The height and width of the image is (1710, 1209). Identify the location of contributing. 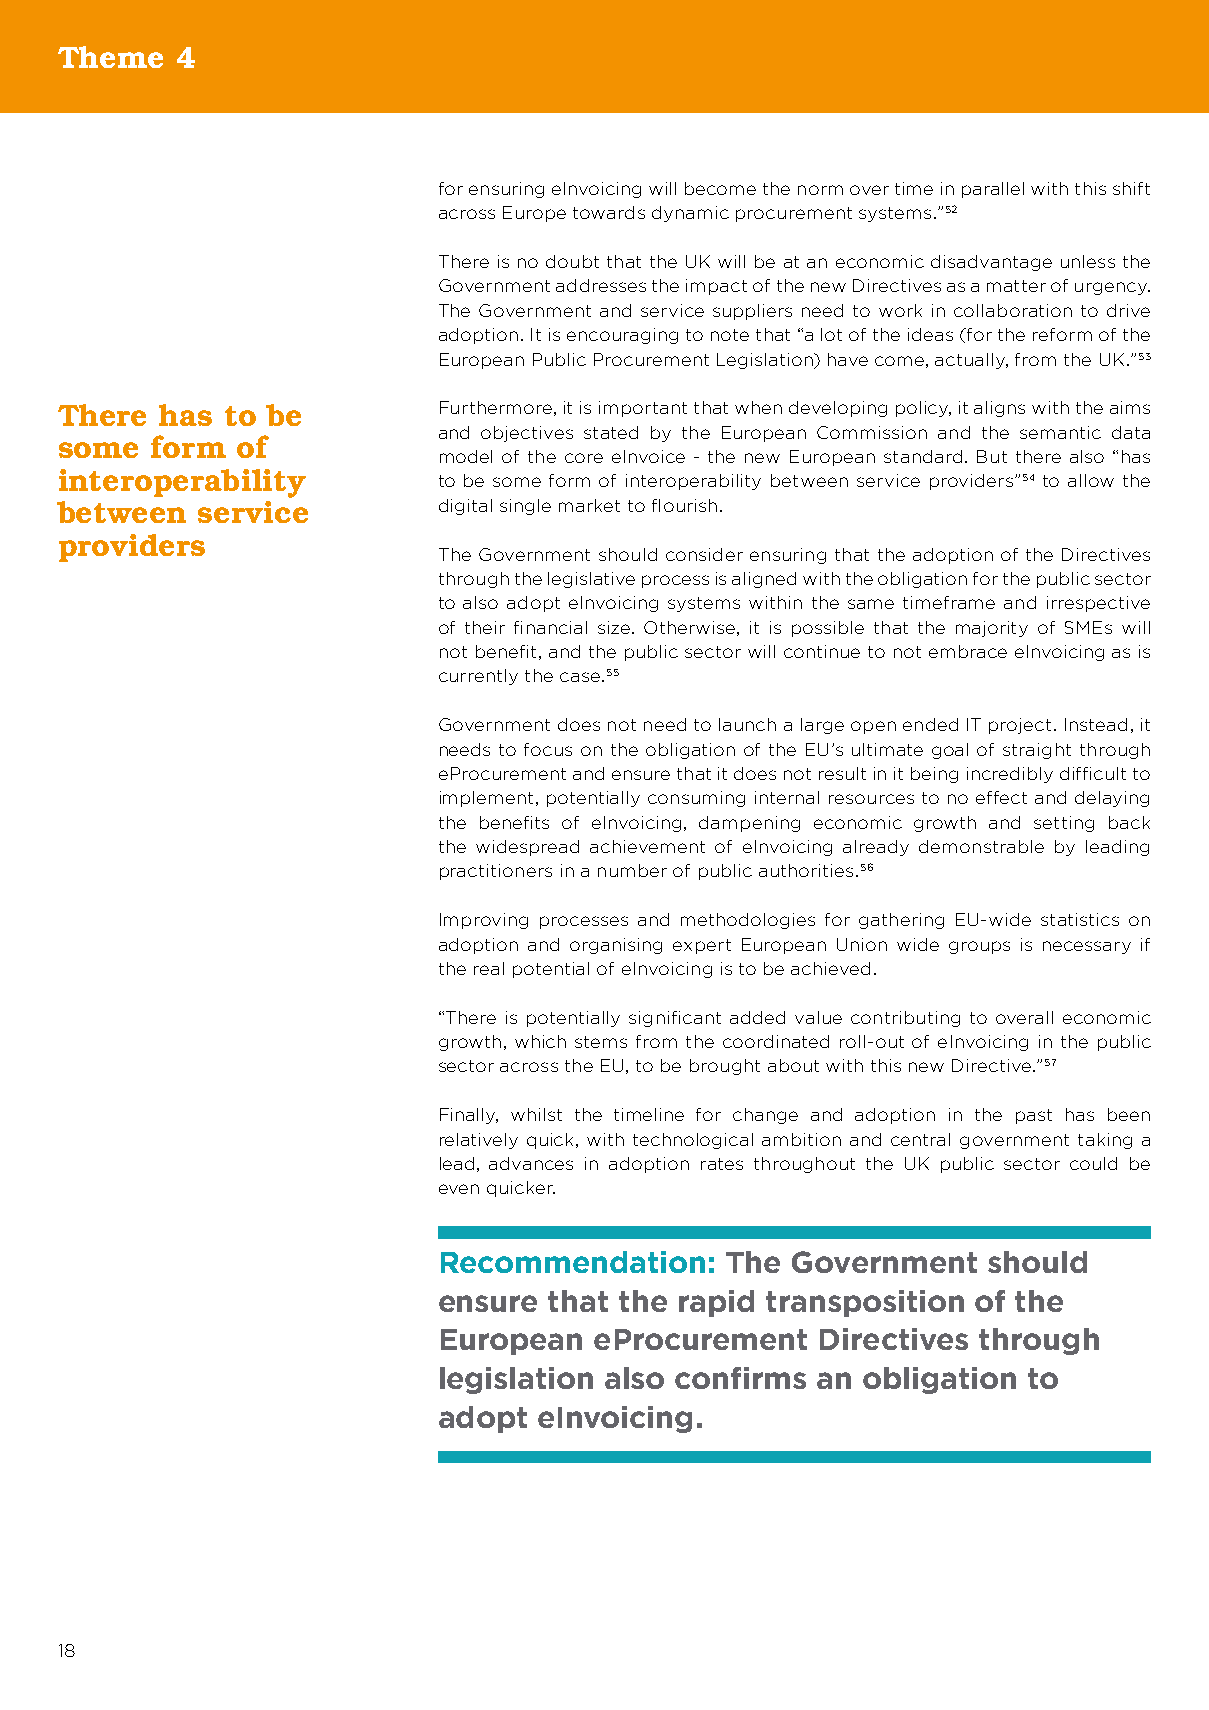
(905, 1019).
